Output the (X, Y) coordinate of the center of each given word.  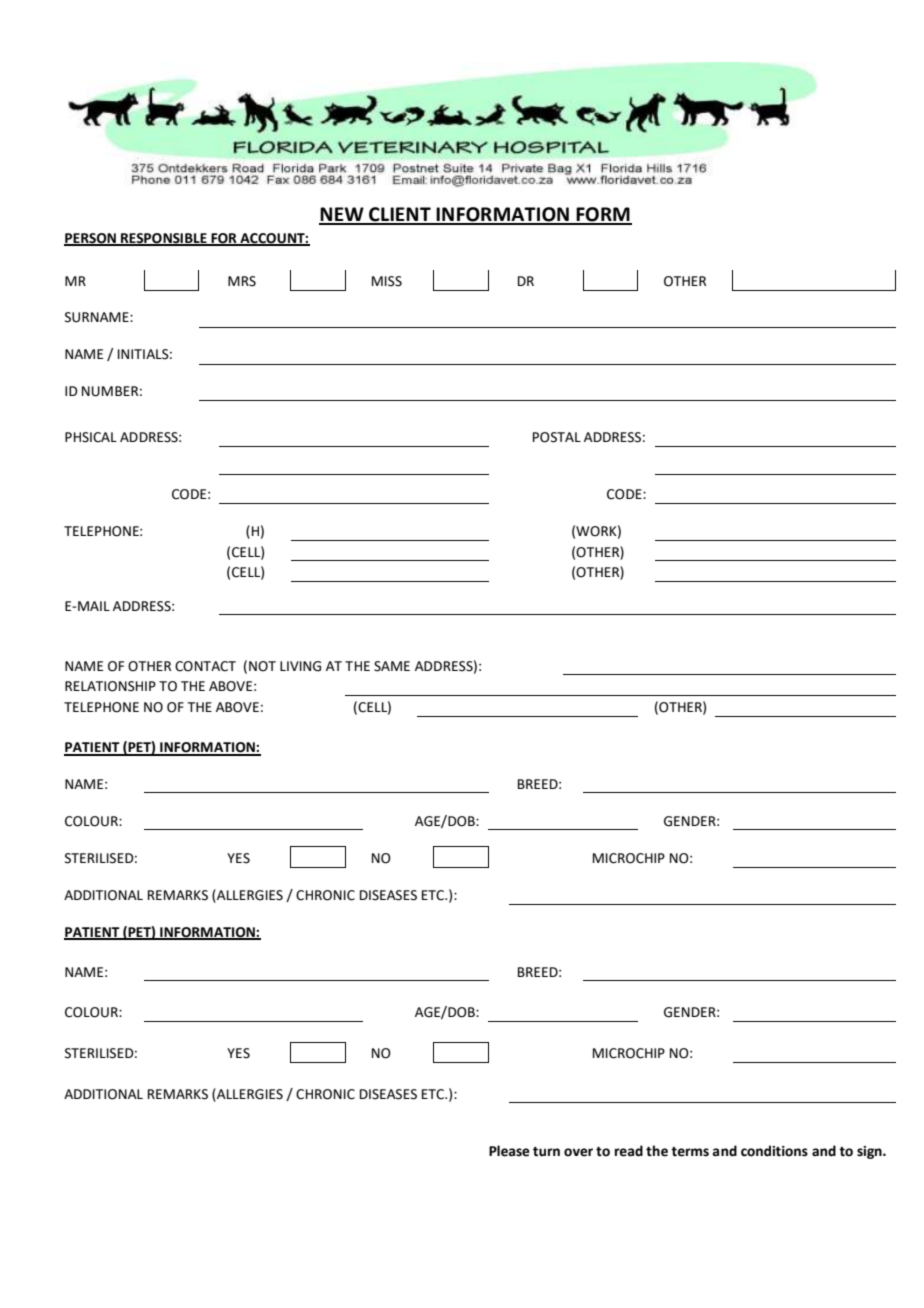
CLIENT (400, 215)
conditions (774, 1151)
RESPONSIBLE (164, 239)
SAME (392, 666)
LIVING (300, 666)
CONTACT (205, 666)
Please (509, 1151)
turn (546, 1152)
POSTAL (557, 437)
